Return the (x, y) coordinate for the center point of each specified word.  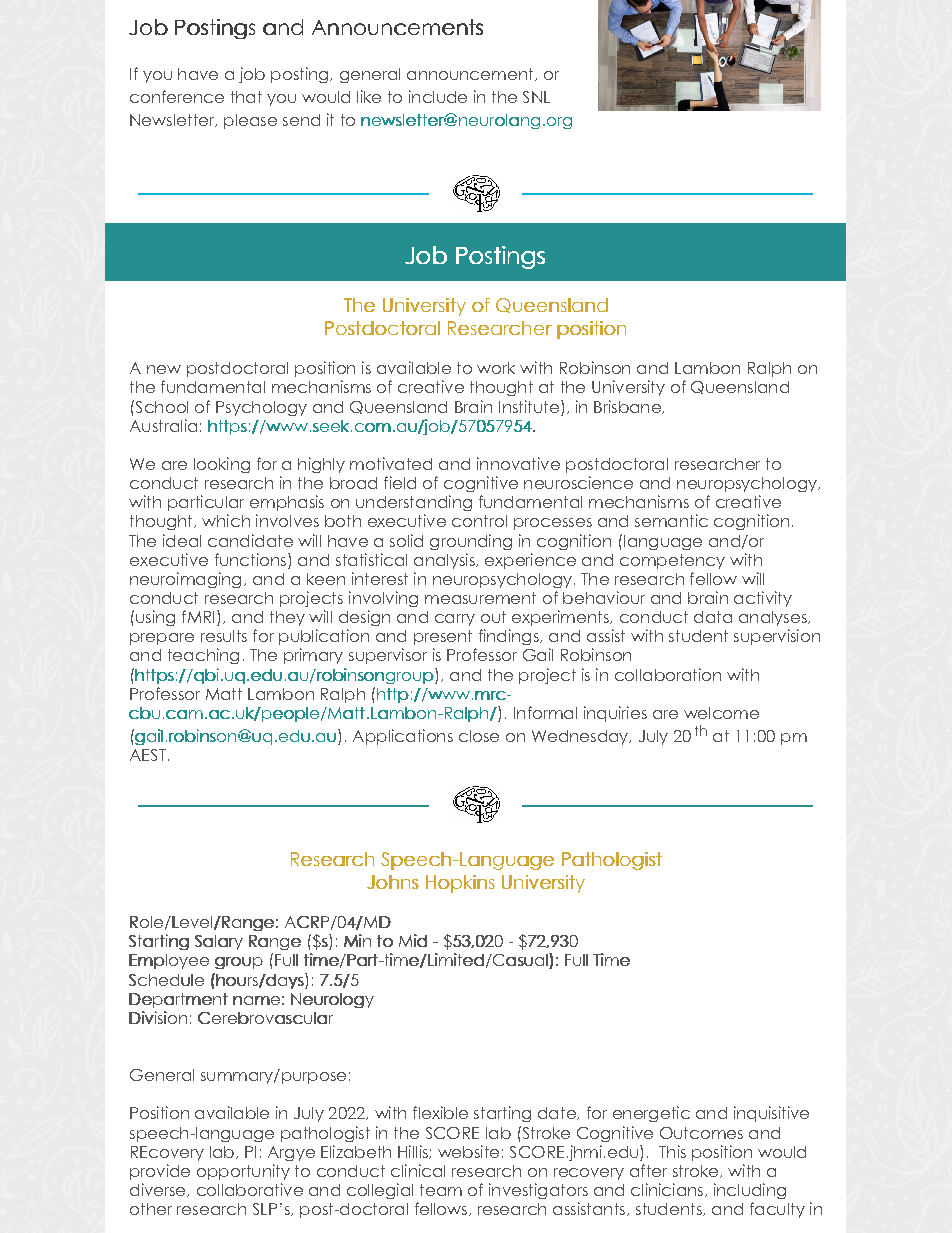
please (250, 121)
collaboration (668, 674)
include (438, 96)
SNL (536, 97)
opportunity (243, 1172)
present (443, 637)
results (224, 636)
